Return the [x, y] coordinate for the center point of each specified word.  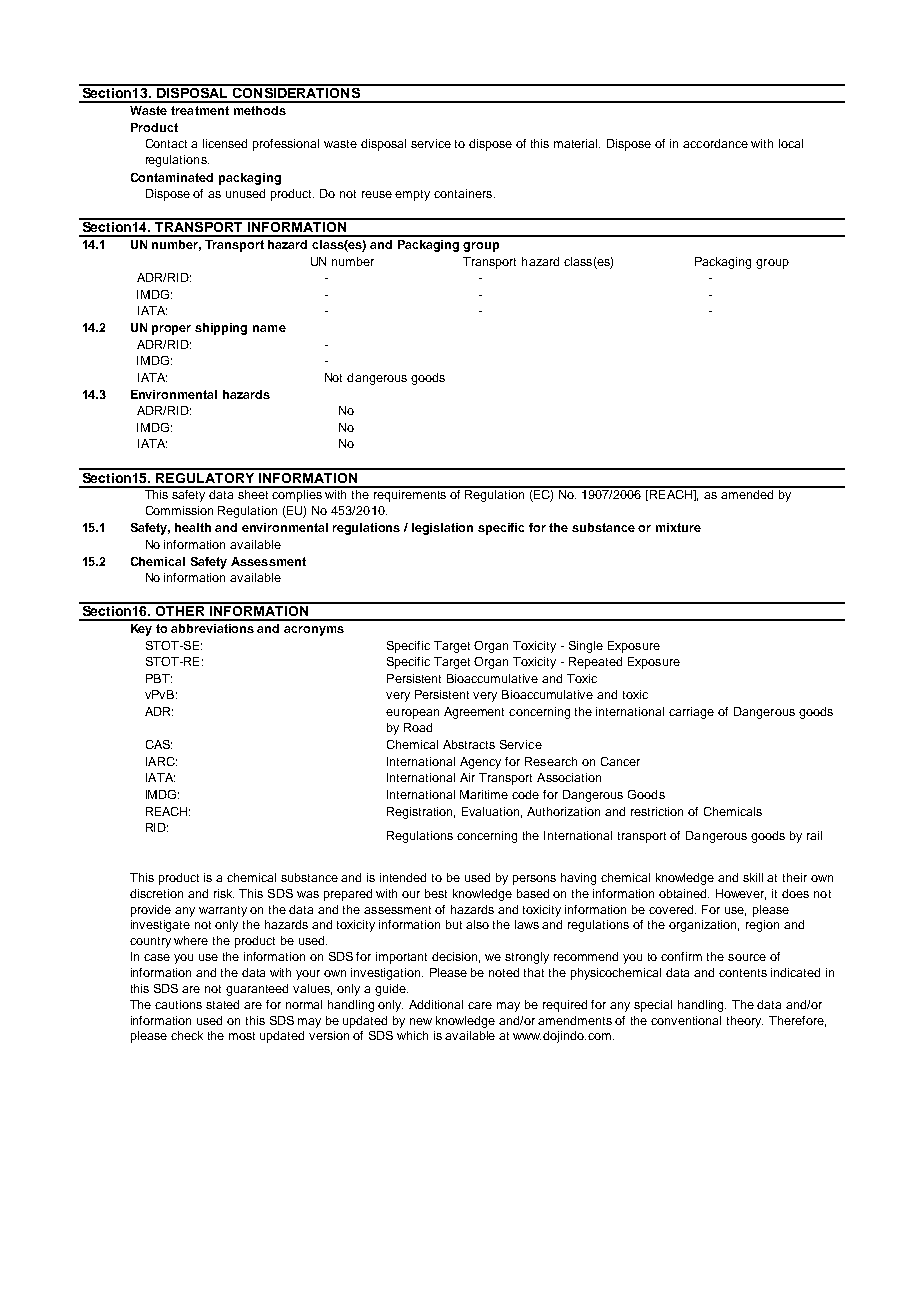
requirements [410, 494]
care [480, 1005]
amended [747, 493]
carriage [691, 713]
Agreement [474, 713]
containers [464, 193]
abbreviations [212, 628]
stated [222, 1004]
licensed [225, 143]
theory [745, 1022]
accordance [715, 143]
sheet [253, 493]
